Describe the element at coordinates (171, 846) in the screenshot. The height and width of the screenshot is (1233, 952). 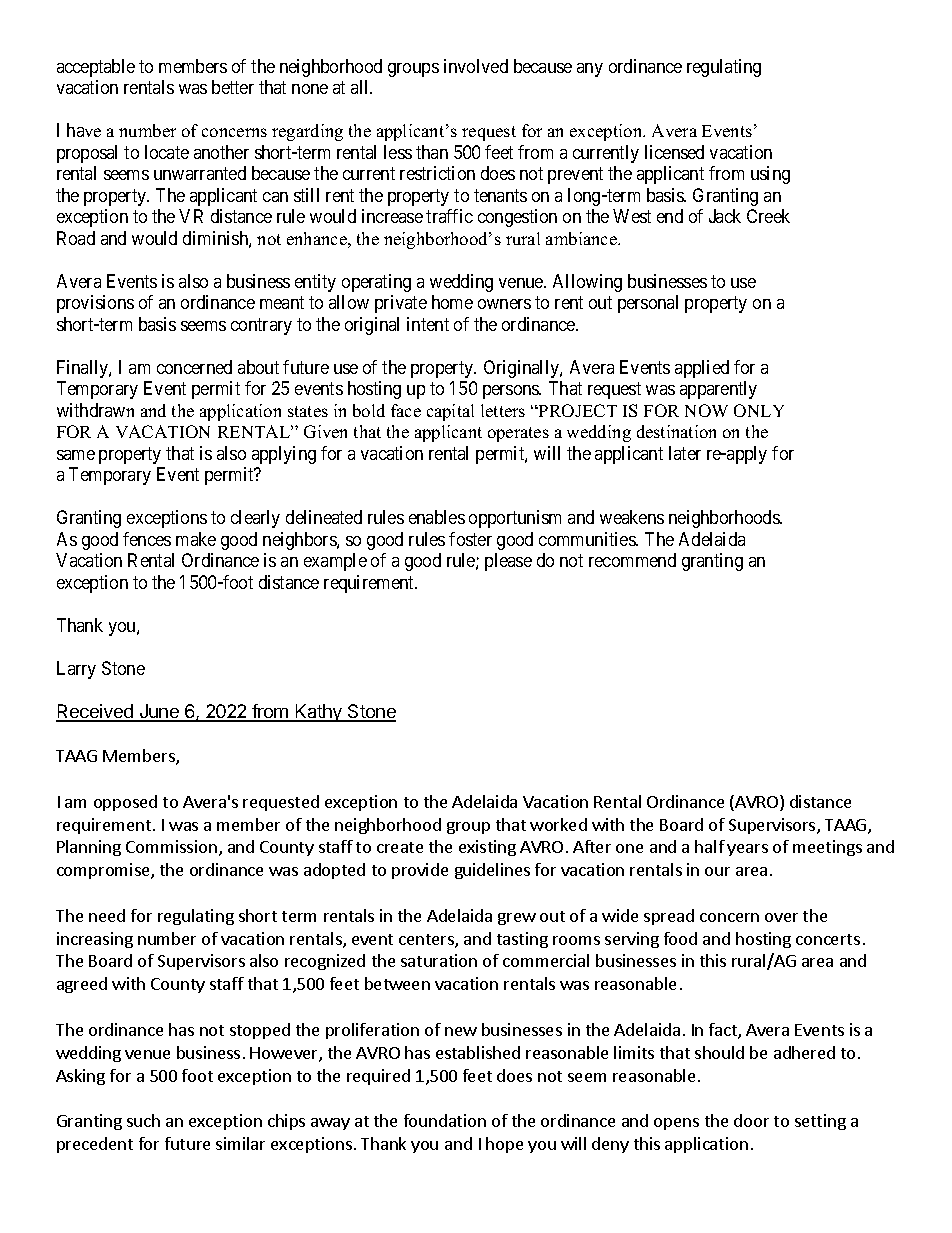
I see `Commission` at that location.
